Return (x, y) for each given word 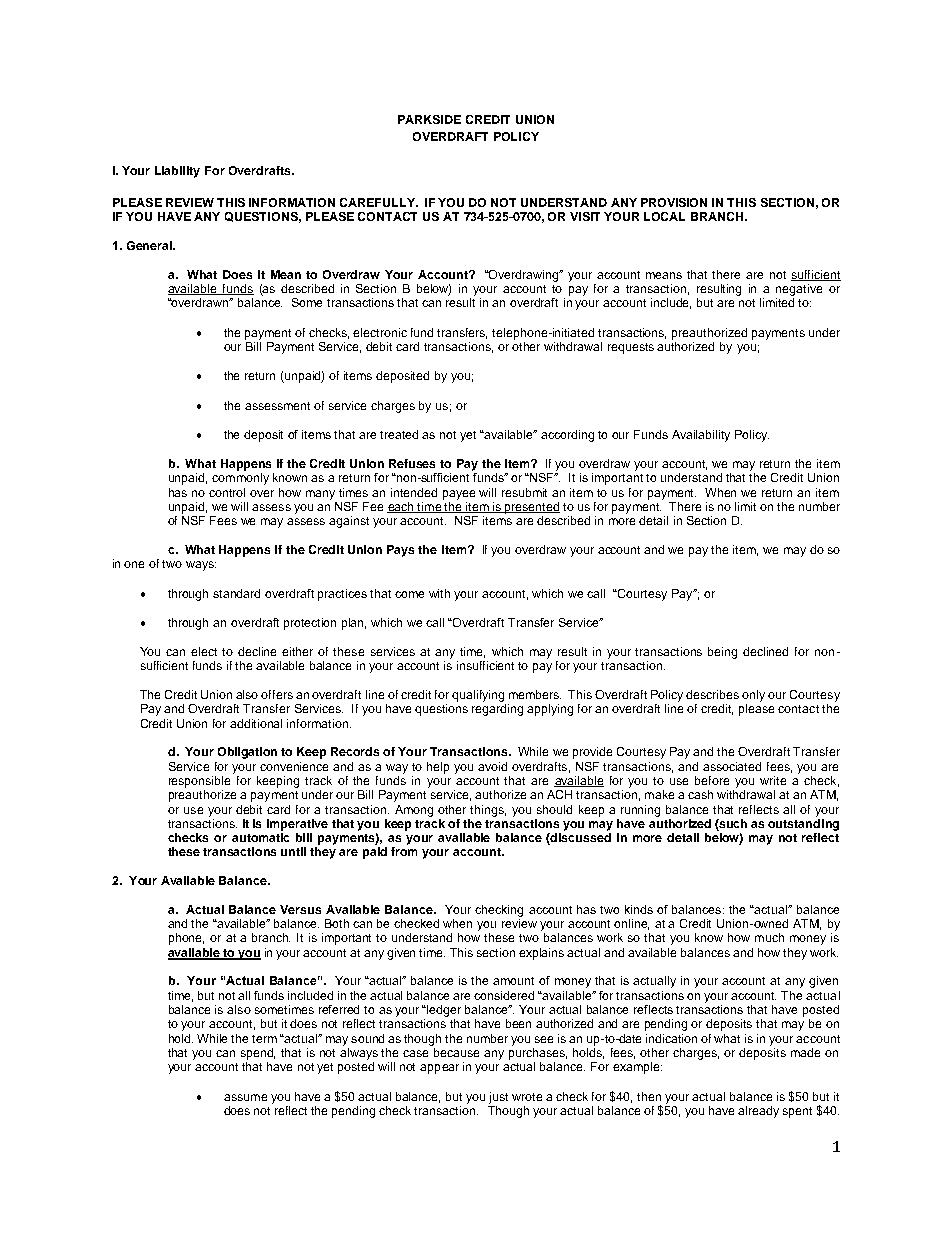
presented (531, 508)
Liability (177, 172)
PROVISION (674, 202)
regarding (497, 710)
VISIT (585, 216)
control (227, 492)
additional (256, 723)
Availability (701, 436)
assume (245, 1097)
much (769, 937)
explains (541, 954)
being (722, 653)
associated (732, 766)
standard (236, 593)
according (567, 436)
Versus (300, 909)
